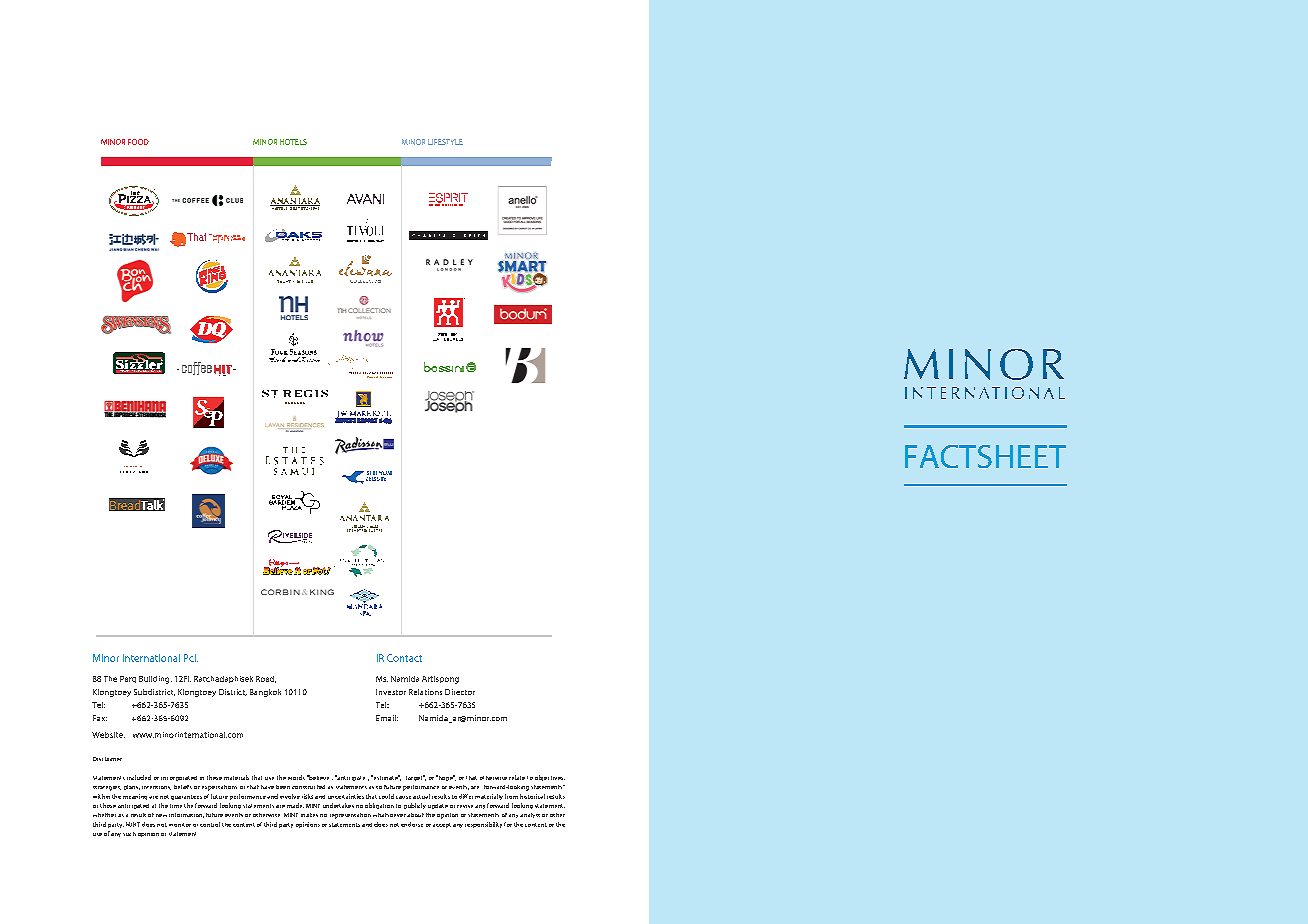 Image resolution: width=1308 pixels, height=924 pixels. Describe the element at coordinates (293, 142) in the screenshot. I see `HOTELS` at that location.
